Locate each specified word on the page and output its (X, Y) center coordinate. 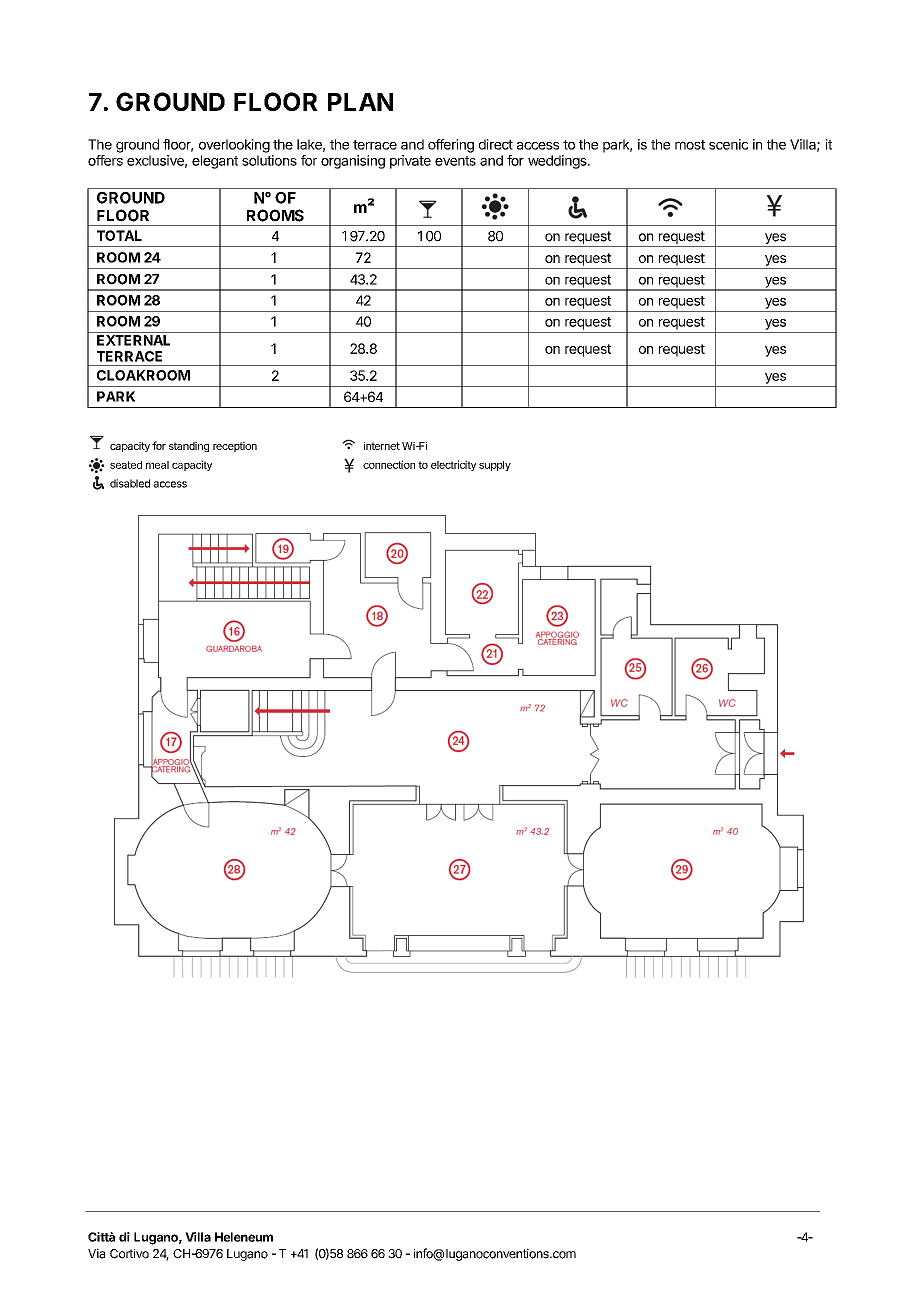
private (410, 162)
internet (382, 446)
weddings (558, 162)
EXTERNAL (133, 340)
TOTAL (119, 235)
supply (495, 466)
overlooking (234, 146)
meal (157, 465)
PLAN (360, 102)
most (690, 145)
